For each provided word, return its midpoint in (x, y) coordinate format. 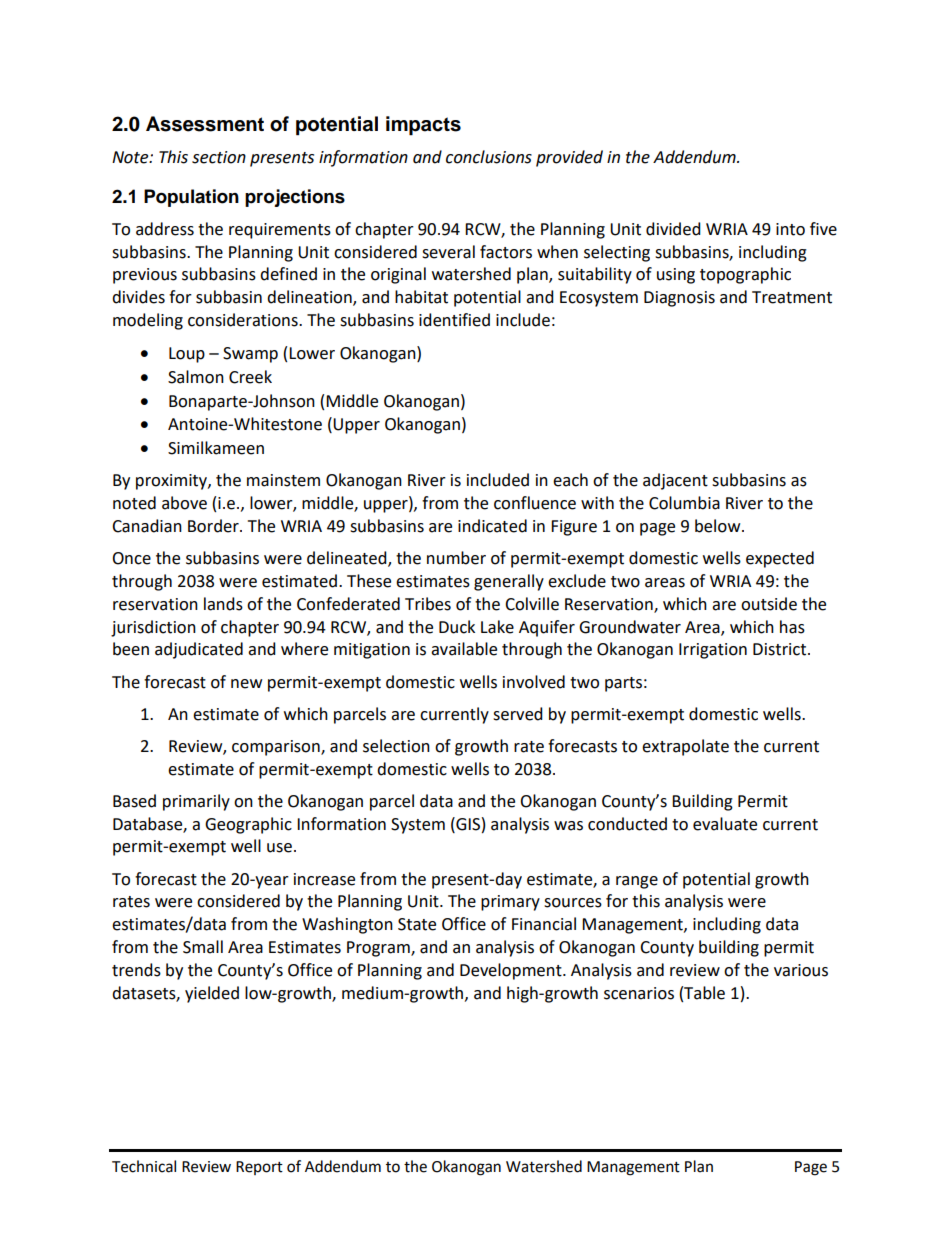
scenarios (639, 993)
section (219, 157)
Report (259, 1168)
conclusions (489, 157)
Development (512, 971)
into (790, 229)
